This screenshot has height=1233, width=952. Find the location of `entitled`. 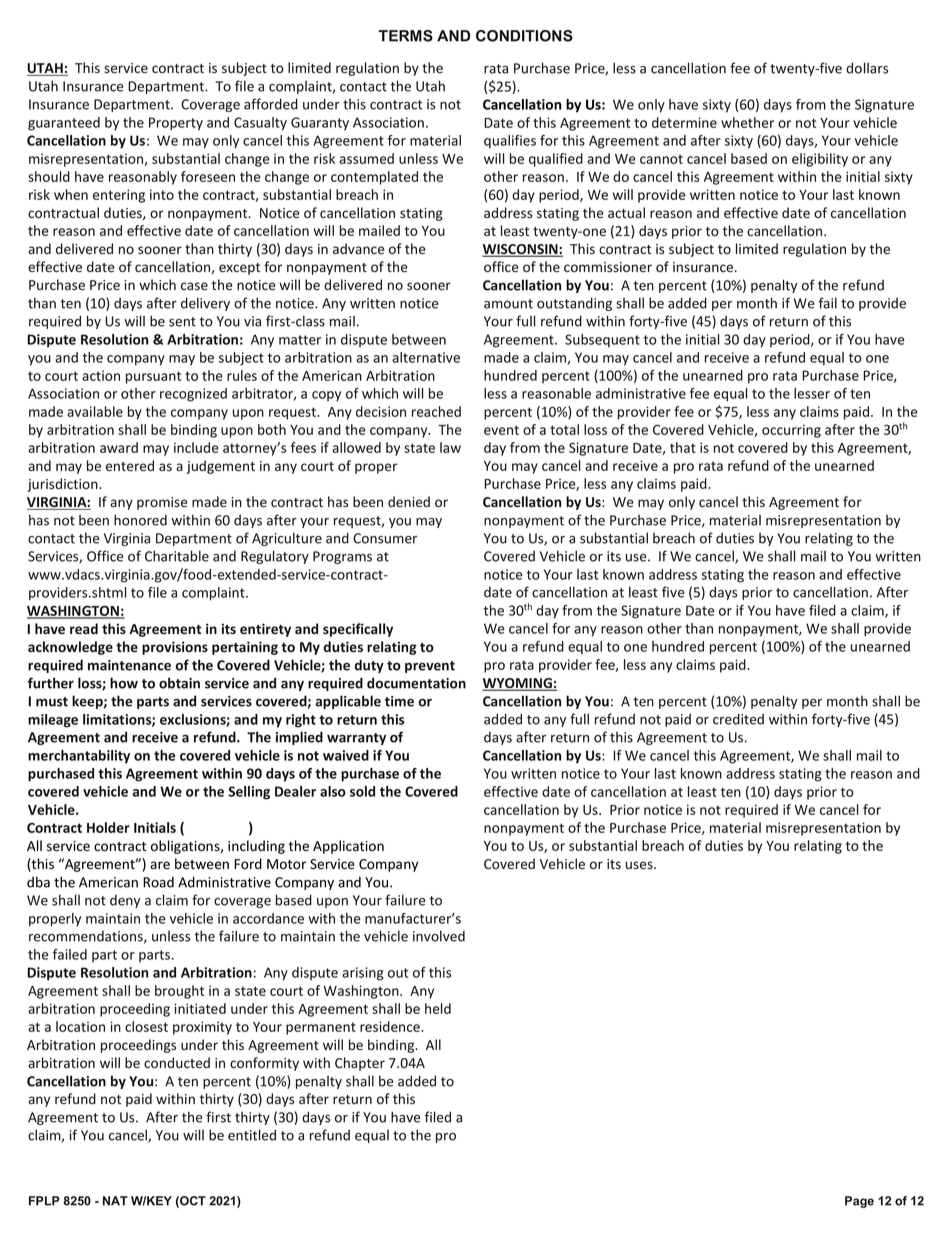

entitled is located at coordinates (252, 1135).
